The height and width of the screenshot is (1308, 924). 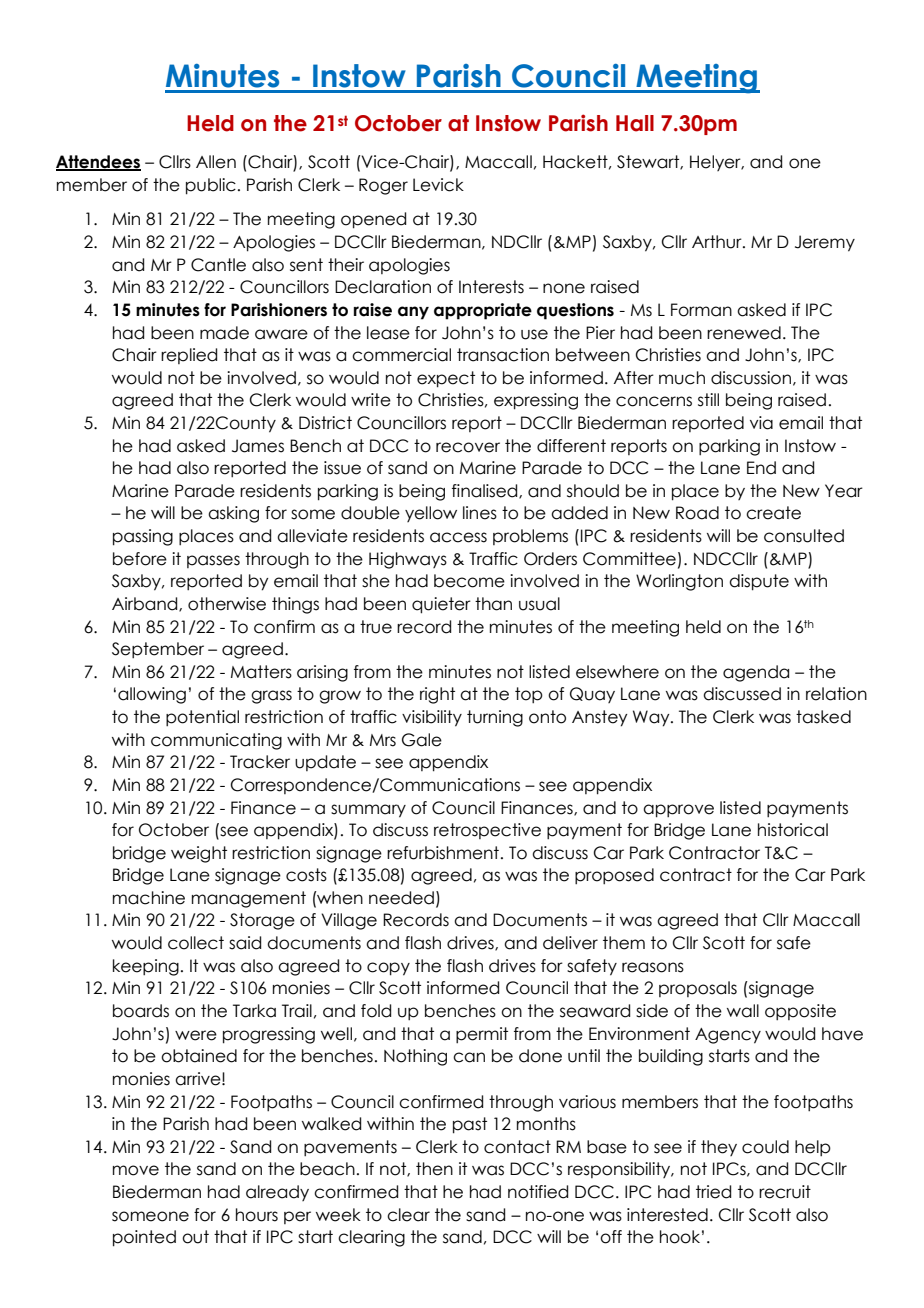 I want to click on proposals, so click(x=698, y=989).
